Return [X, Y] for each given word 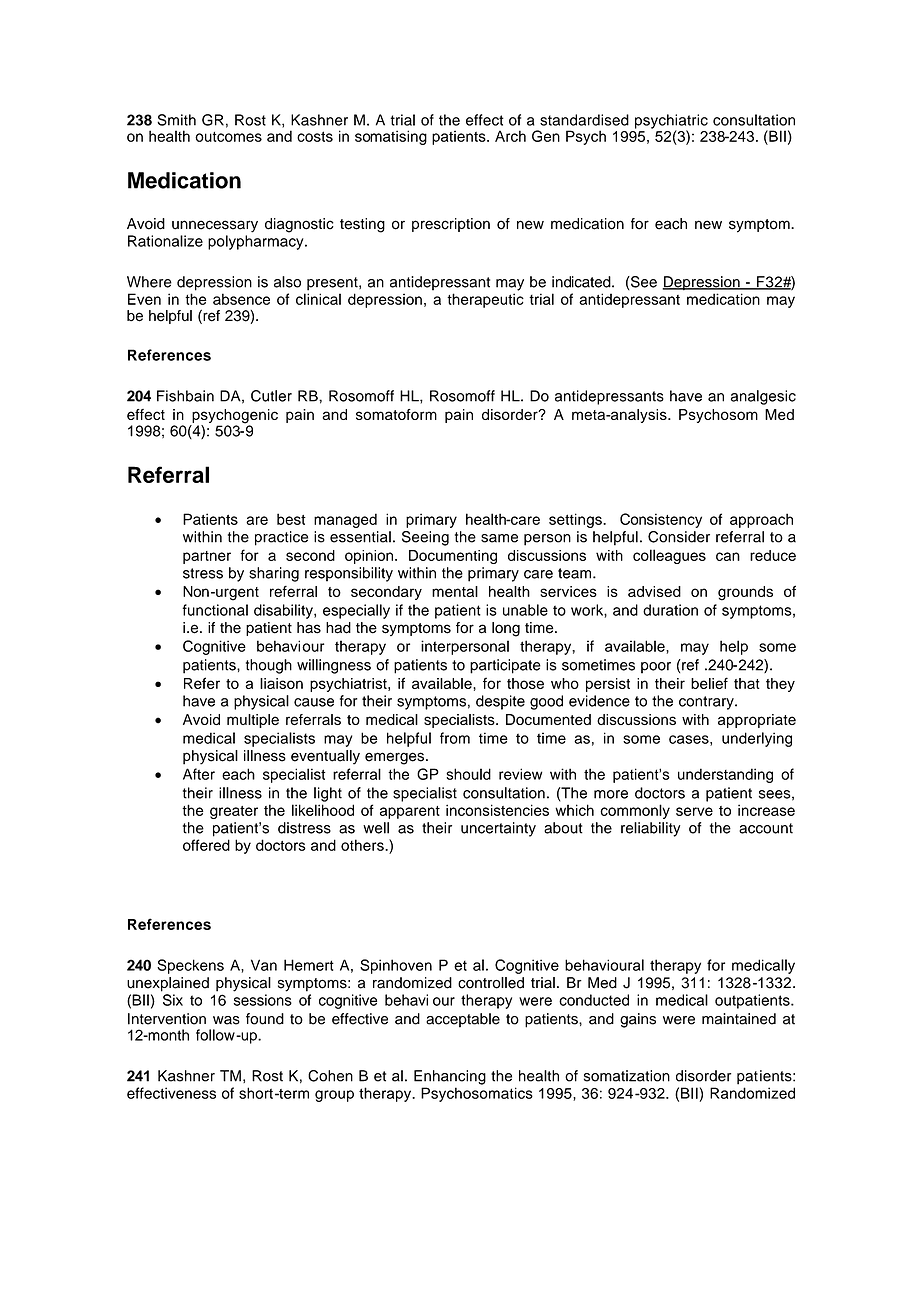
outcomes [228, 137]
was [226, 1020]
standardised [584, 120]
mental [455, 591]
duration [670, 610]
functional [215, 610]
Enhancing [450, 1077]
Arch [510, 136]
